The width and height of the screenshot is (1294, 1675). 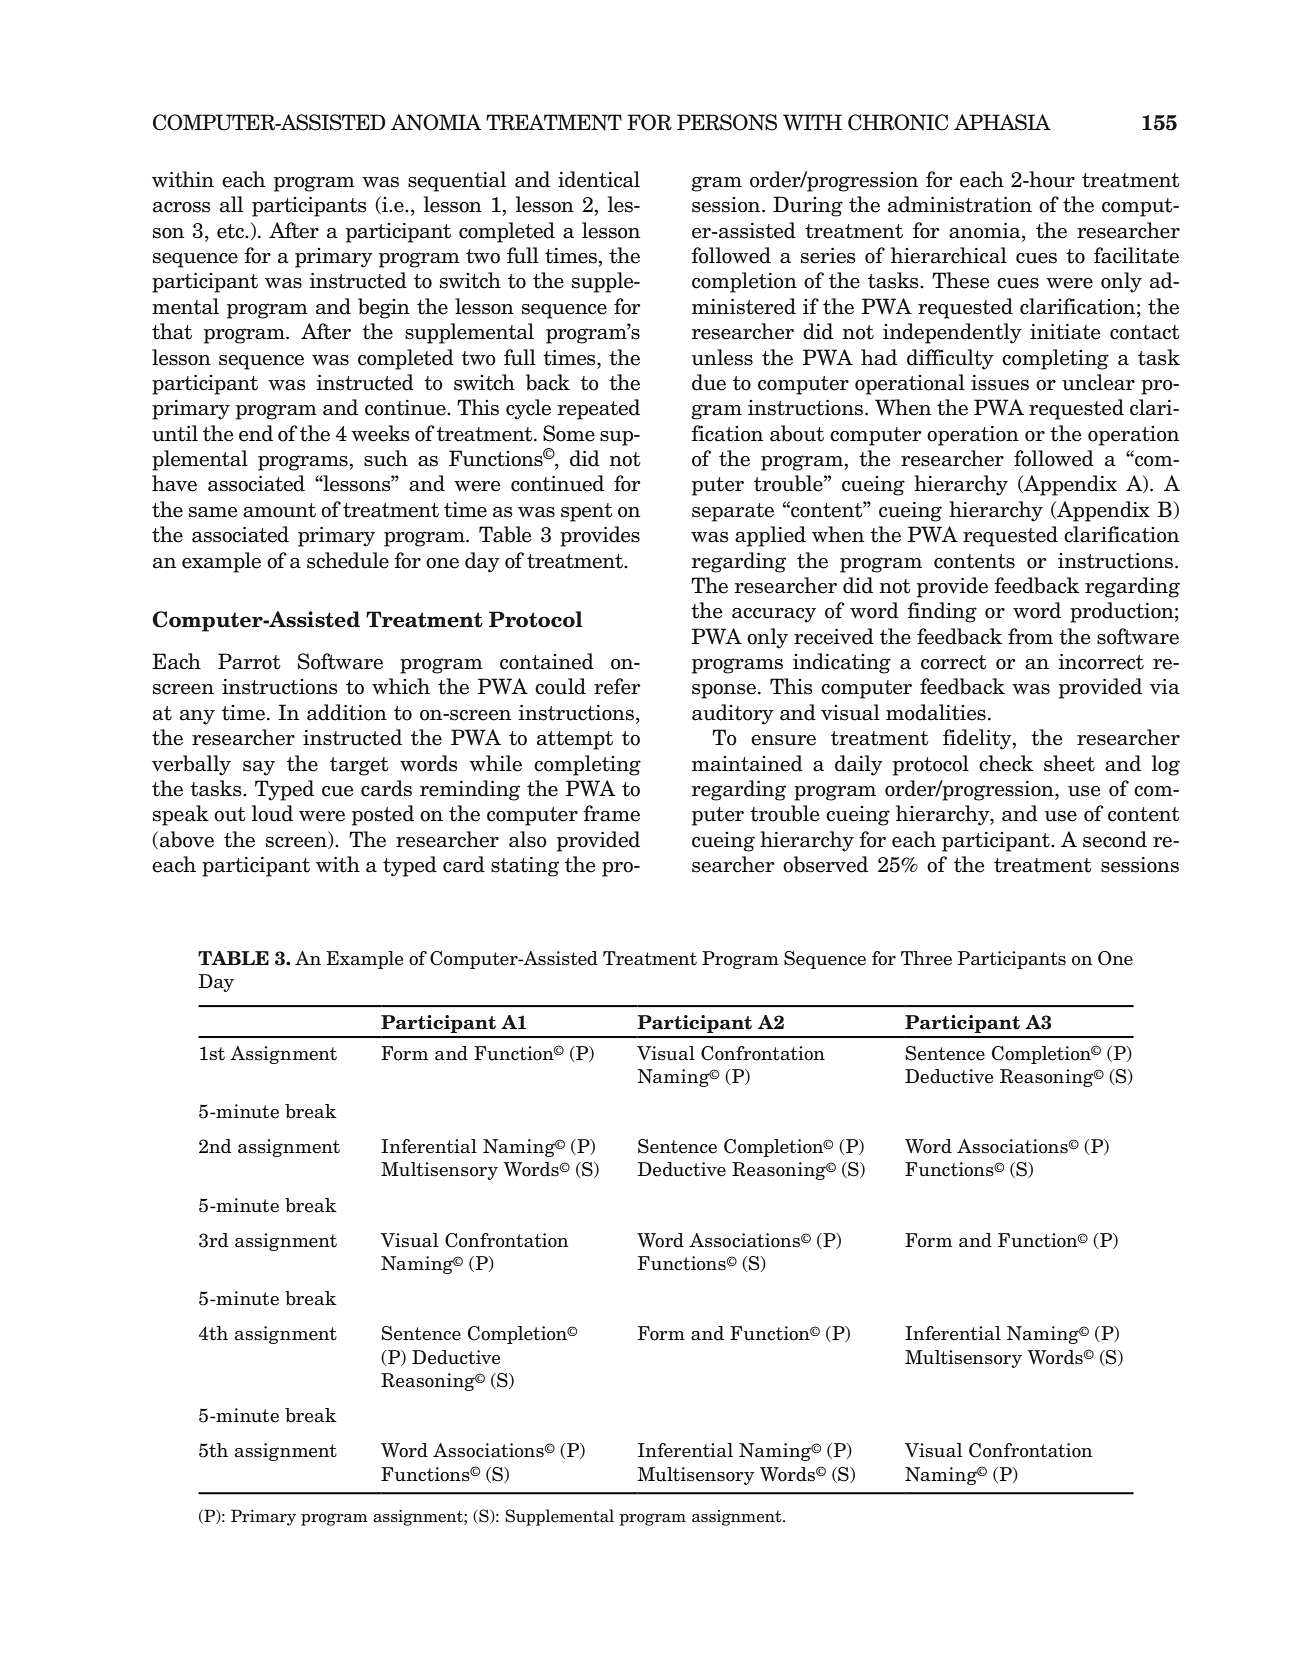 I want to click on stating, so click(x=525, y=867).
